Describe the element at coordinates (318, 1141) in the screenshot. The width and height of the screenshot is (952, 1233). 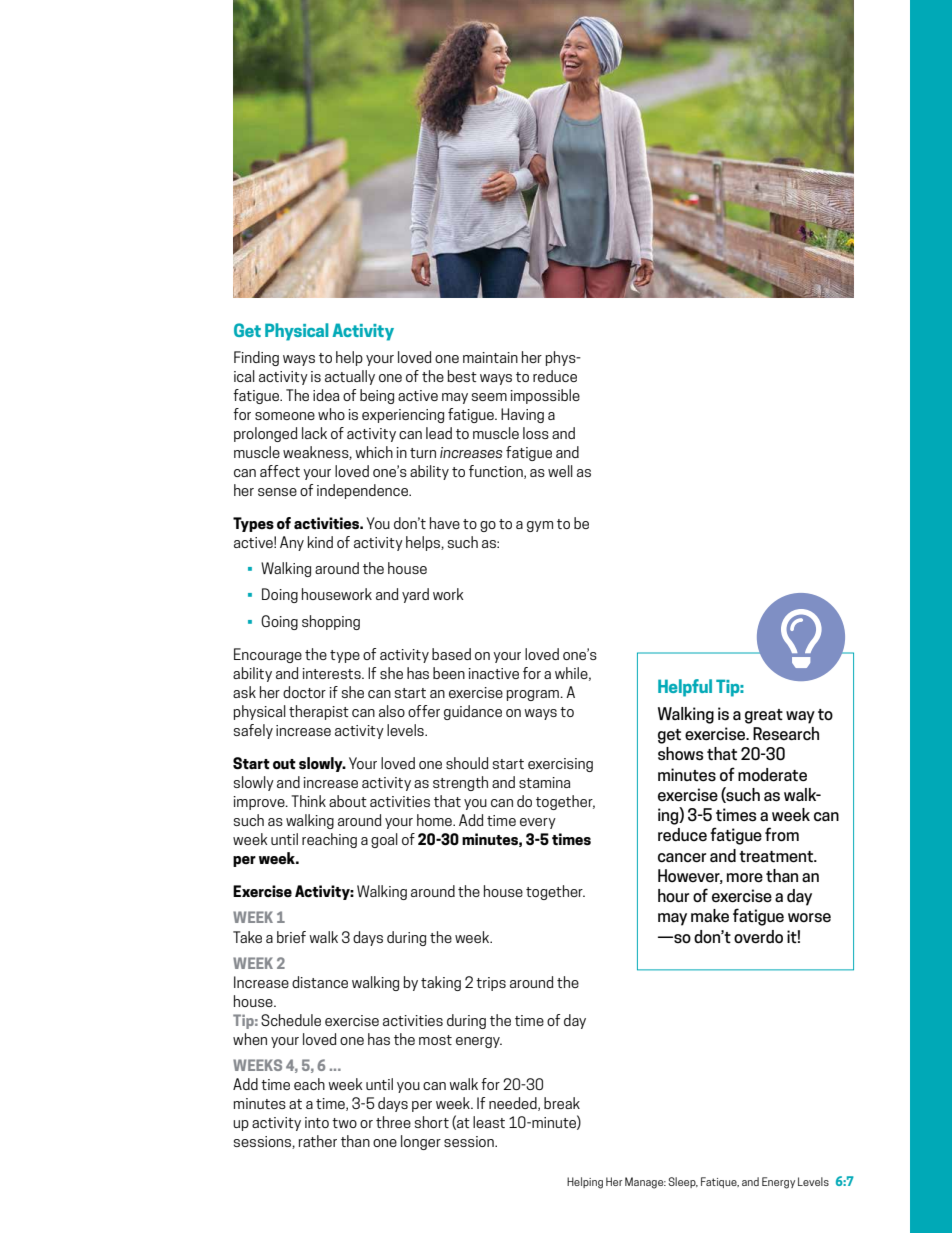
I see `rather` at that location.
